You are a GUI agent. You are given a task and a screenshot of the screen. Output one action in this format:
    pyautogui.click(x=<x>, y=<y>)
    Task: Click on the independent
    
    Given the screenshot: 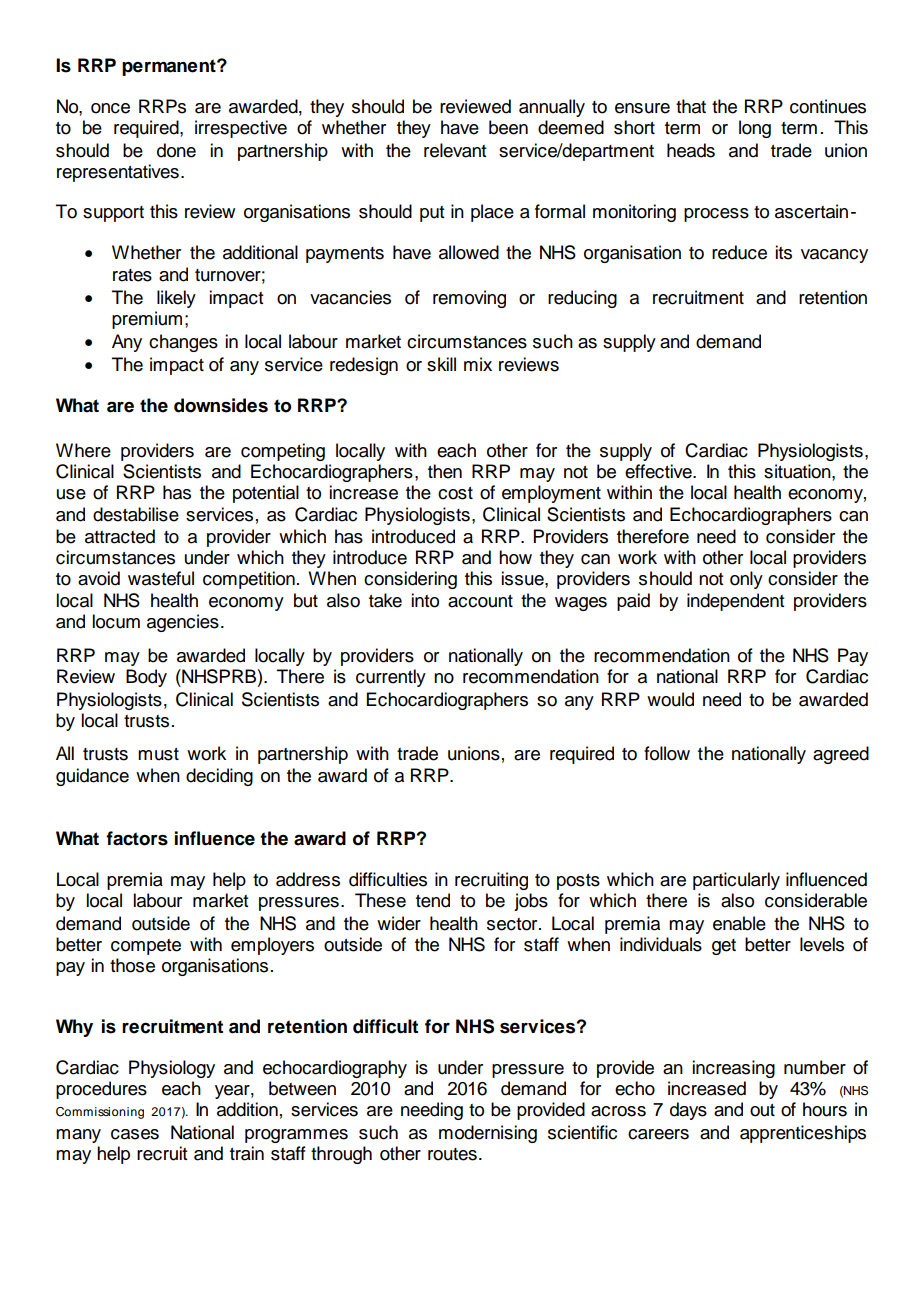 What is the action you would take?
    pyautogui.click(x=735, y=602)
